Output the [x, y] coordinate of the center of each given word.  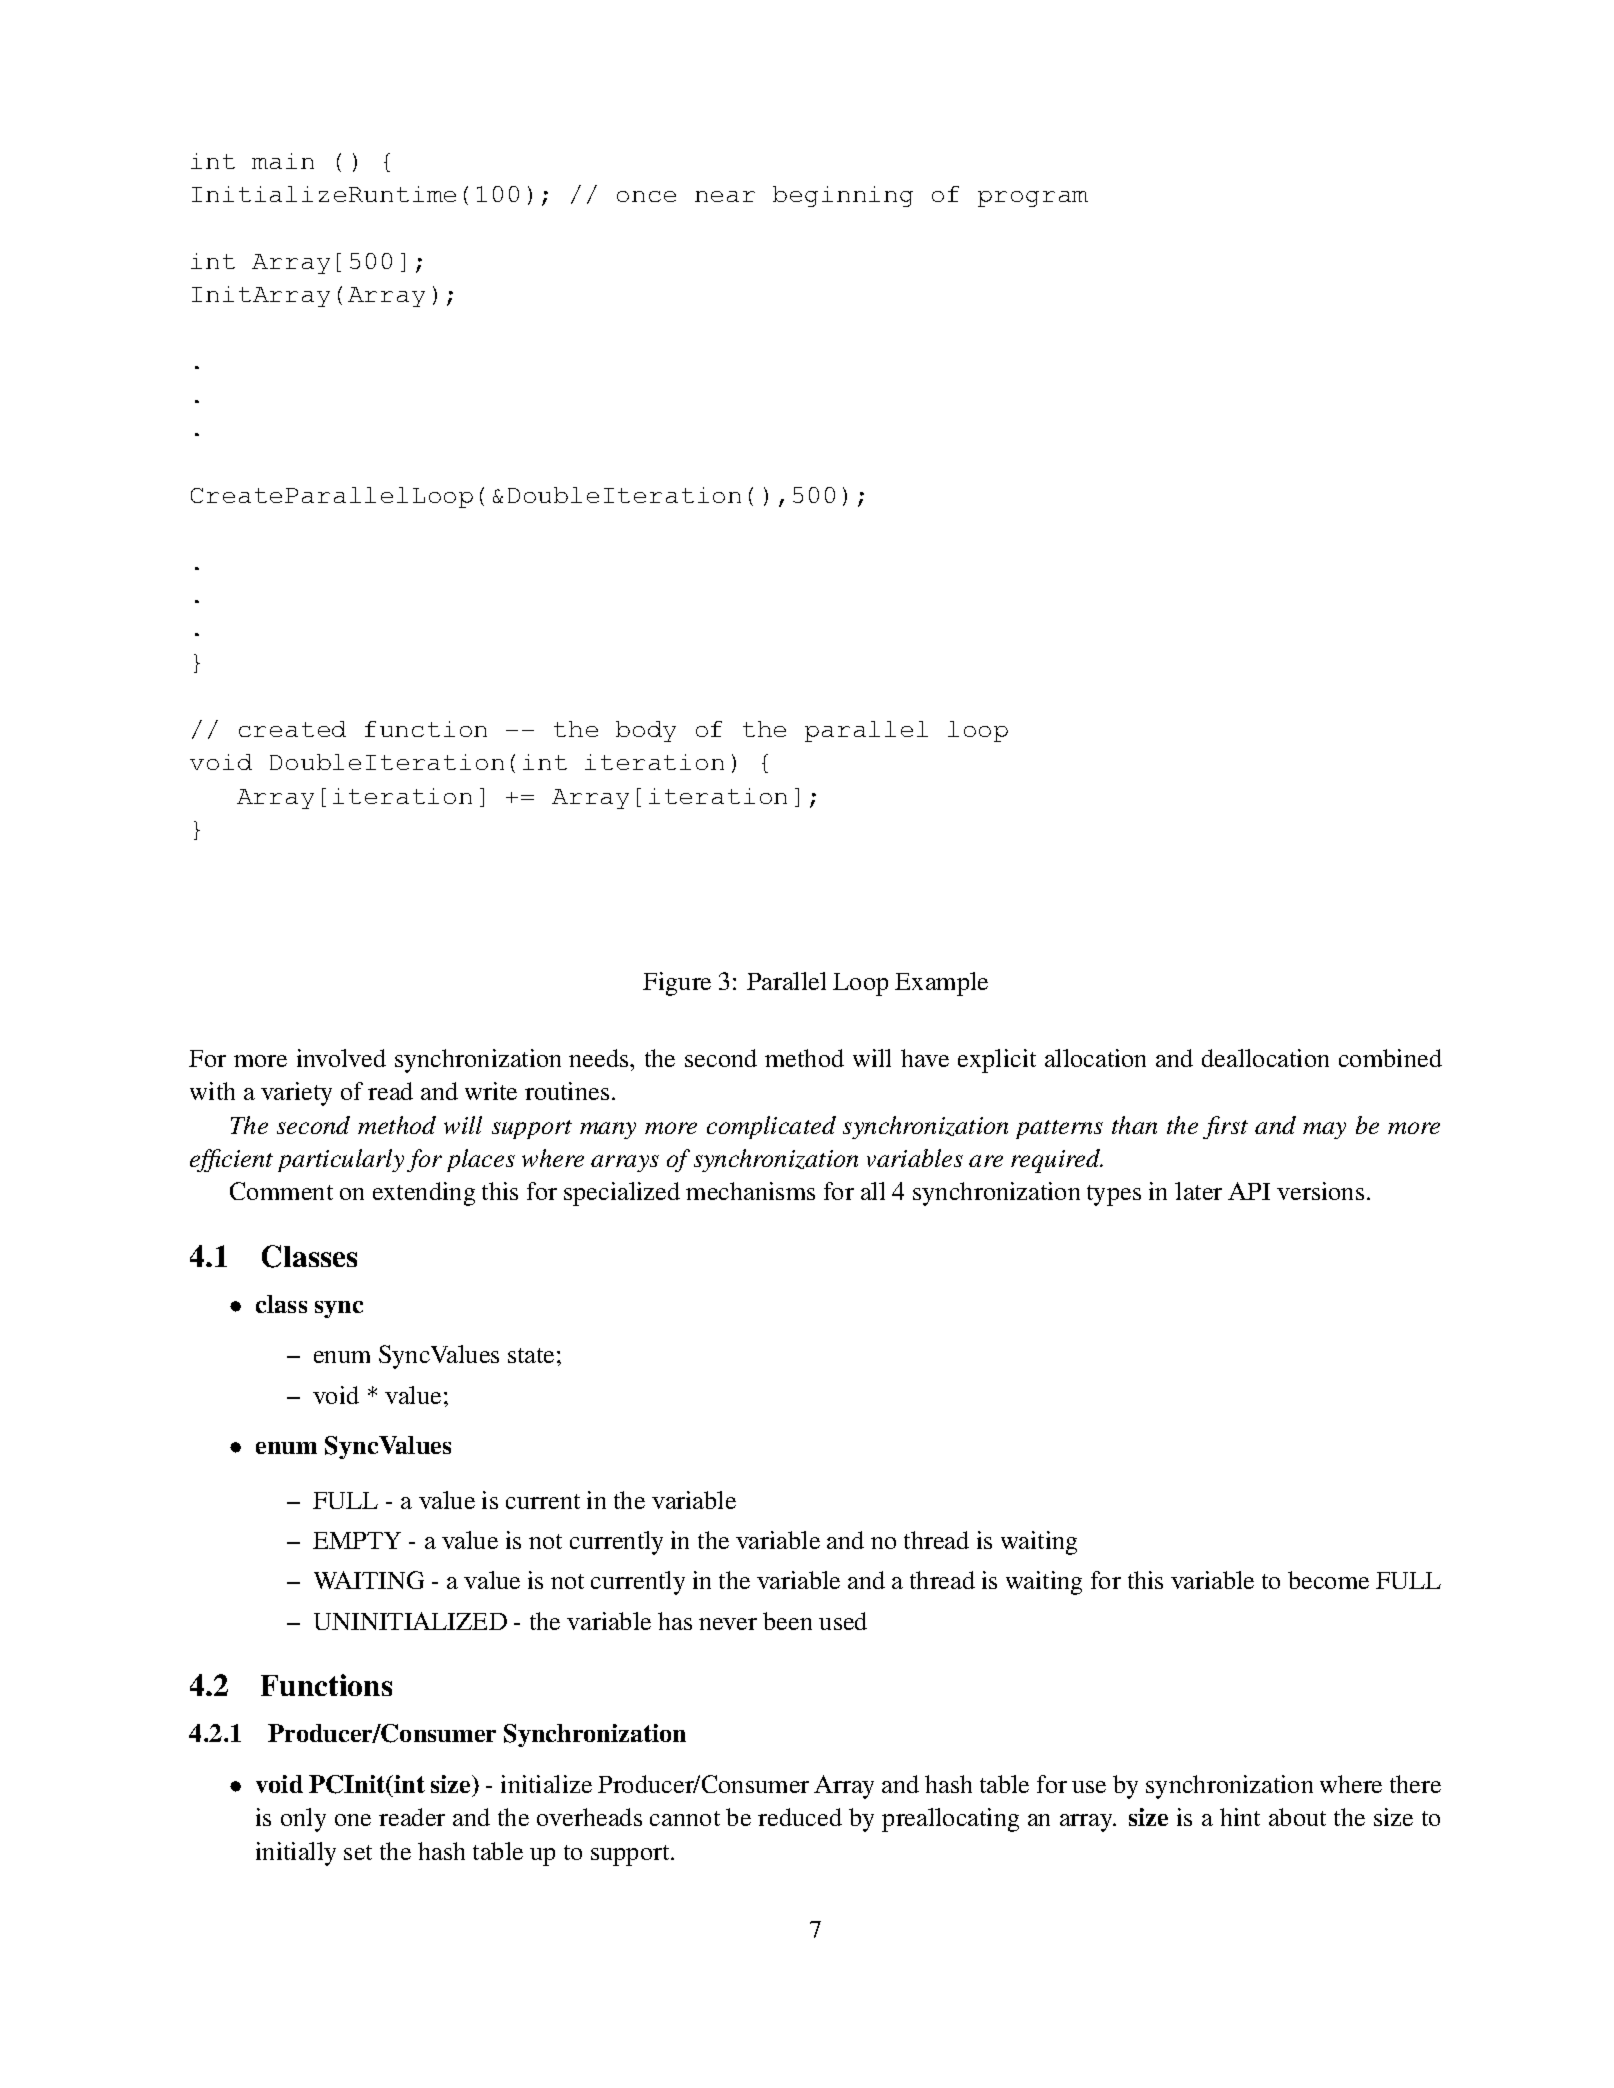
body [646, 731]
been [787, 1621]
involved [341, 1058]
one [353, 1820]
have [925, 1058]
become [1328, 1580]
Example [941, 984]
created [292, 729]
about [1297, 1817]
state [531, 1355]
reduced [800, 1817]
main [283, 161]
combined [1390, 1058]
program [1033, 199]
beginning [843, 196]
